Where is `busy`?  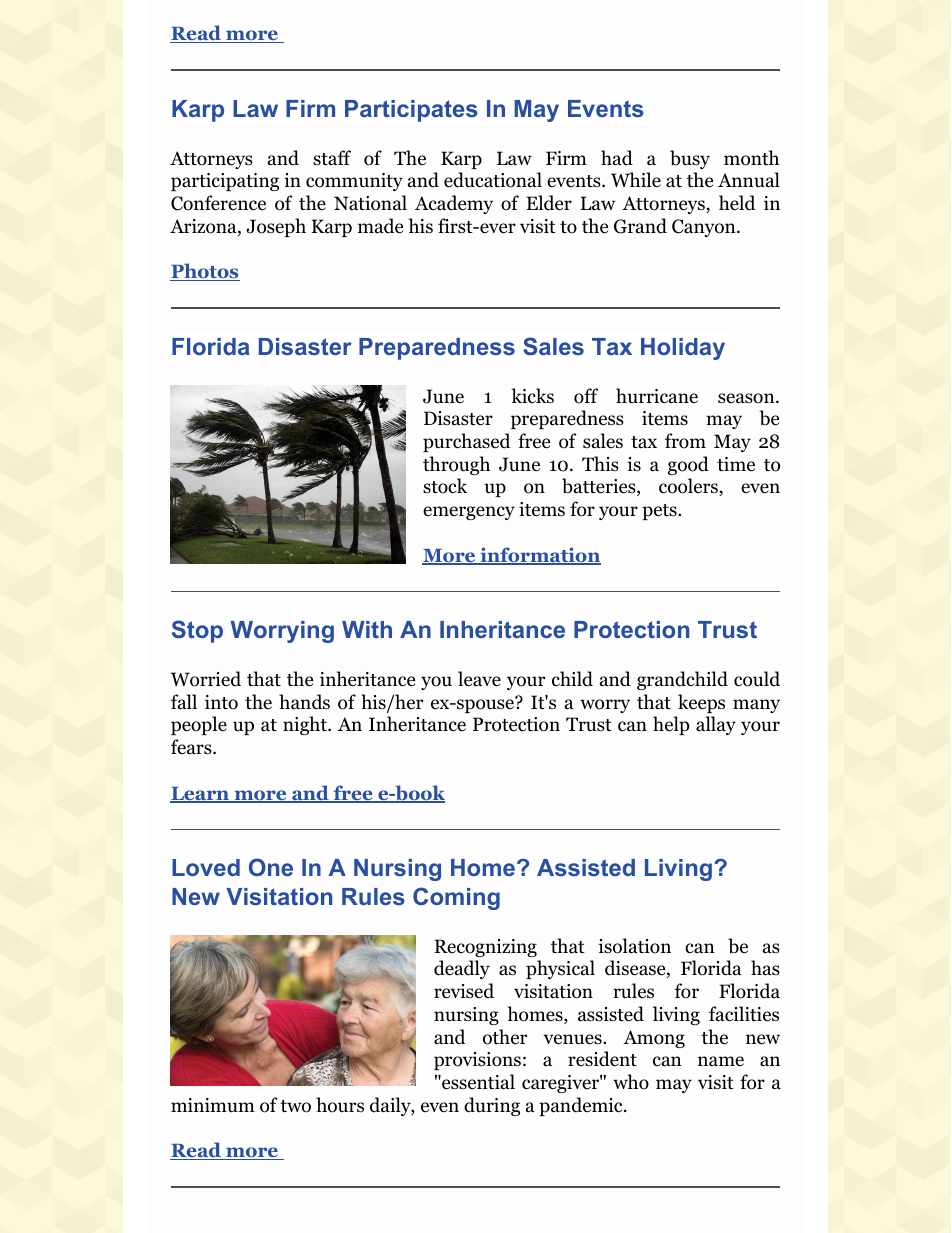 busy is located at coordinates (690, 159).
